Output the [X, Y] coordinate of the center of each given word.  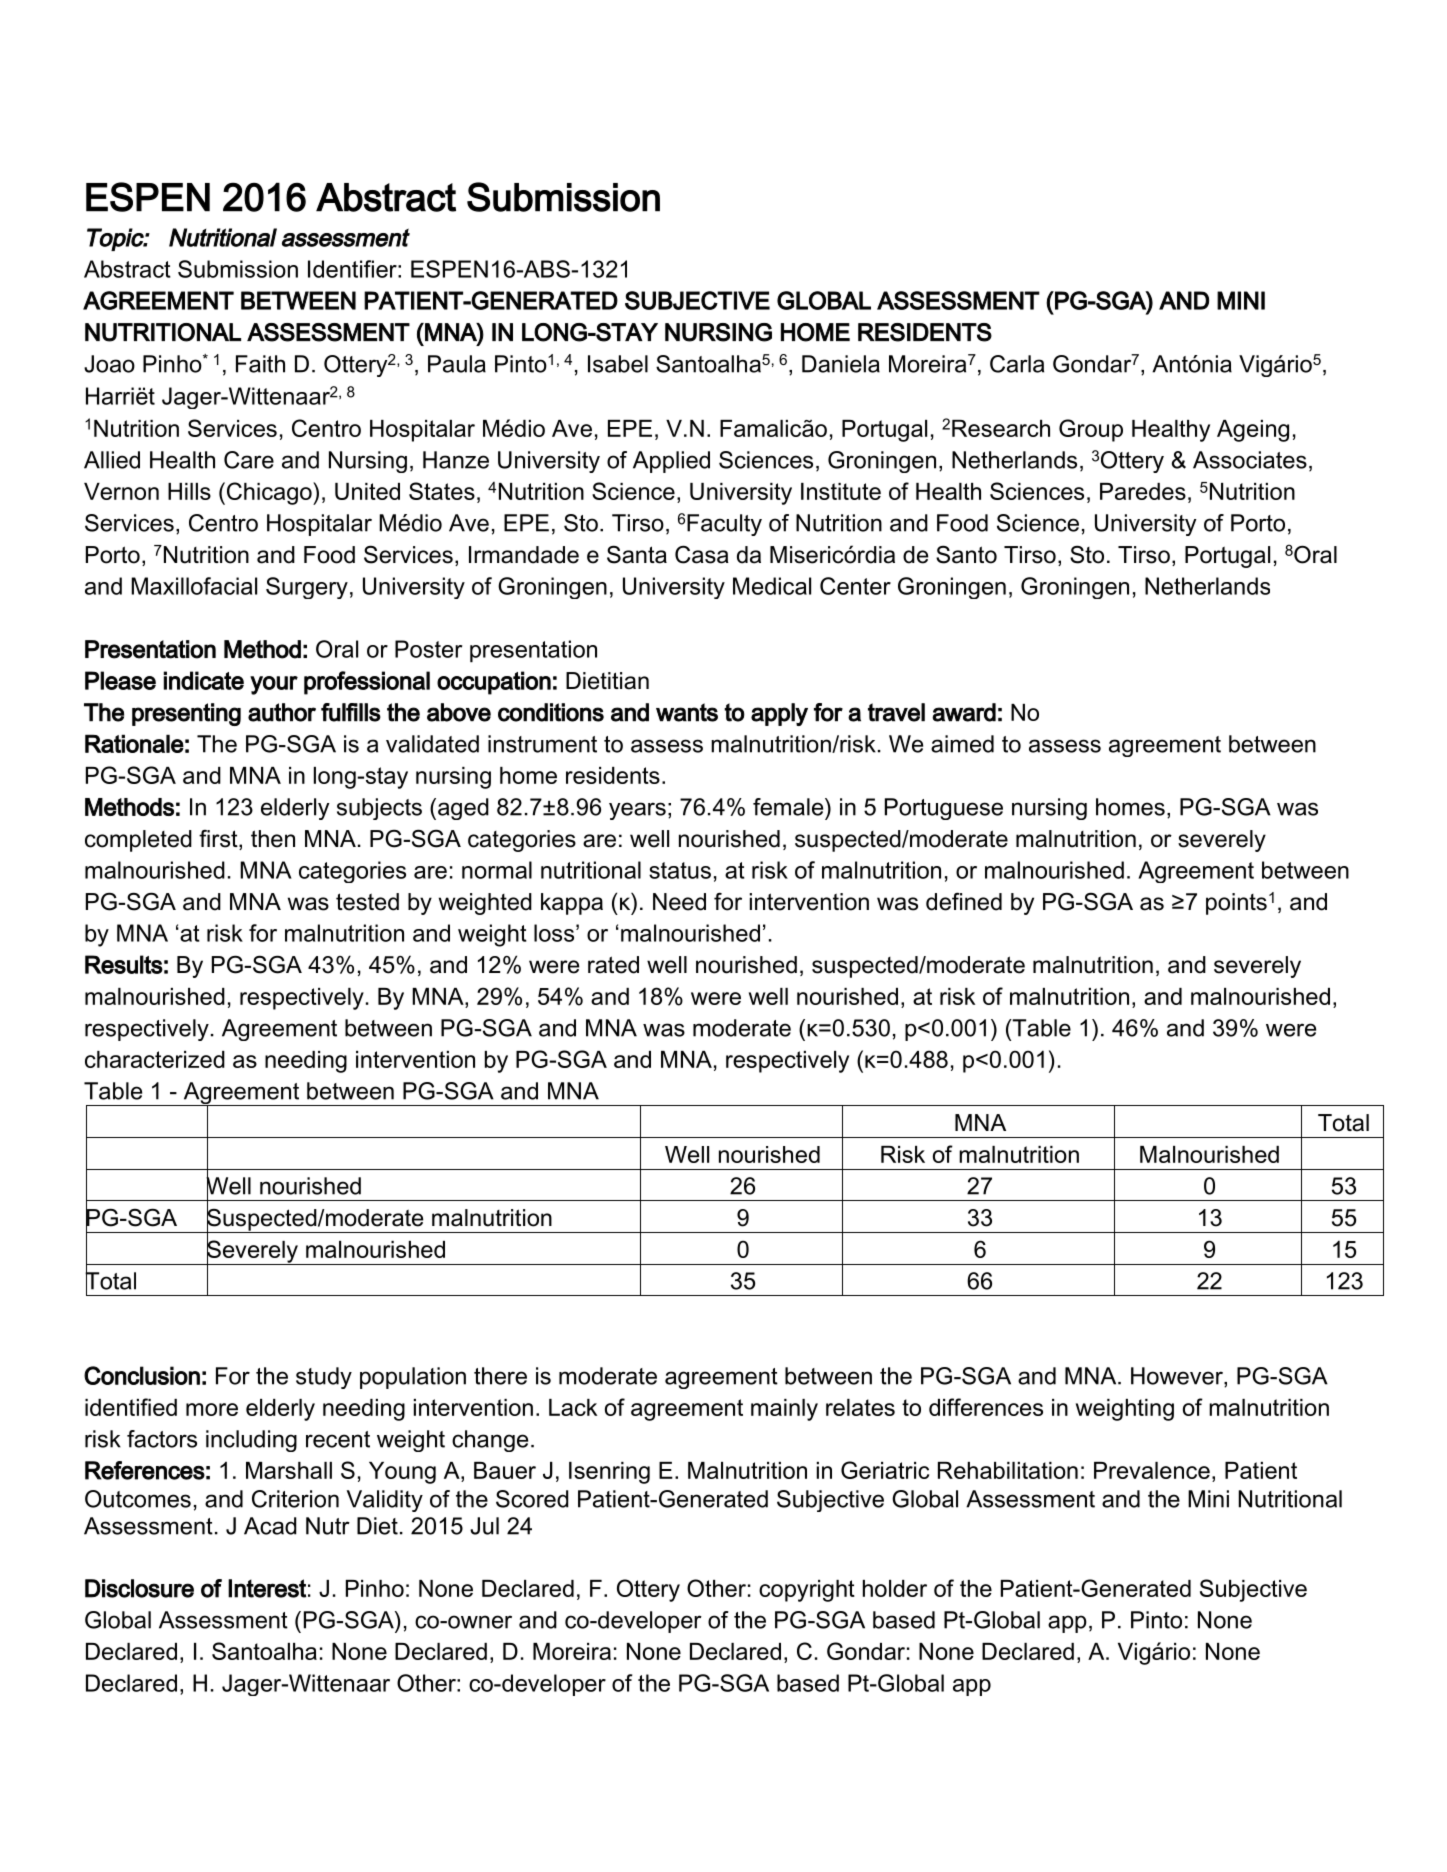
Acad [270, 1526]
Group [1091, 430]
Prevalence [1152, 1470]
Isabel [618, 364]
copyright [807, 1591]
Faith [260, 364]
